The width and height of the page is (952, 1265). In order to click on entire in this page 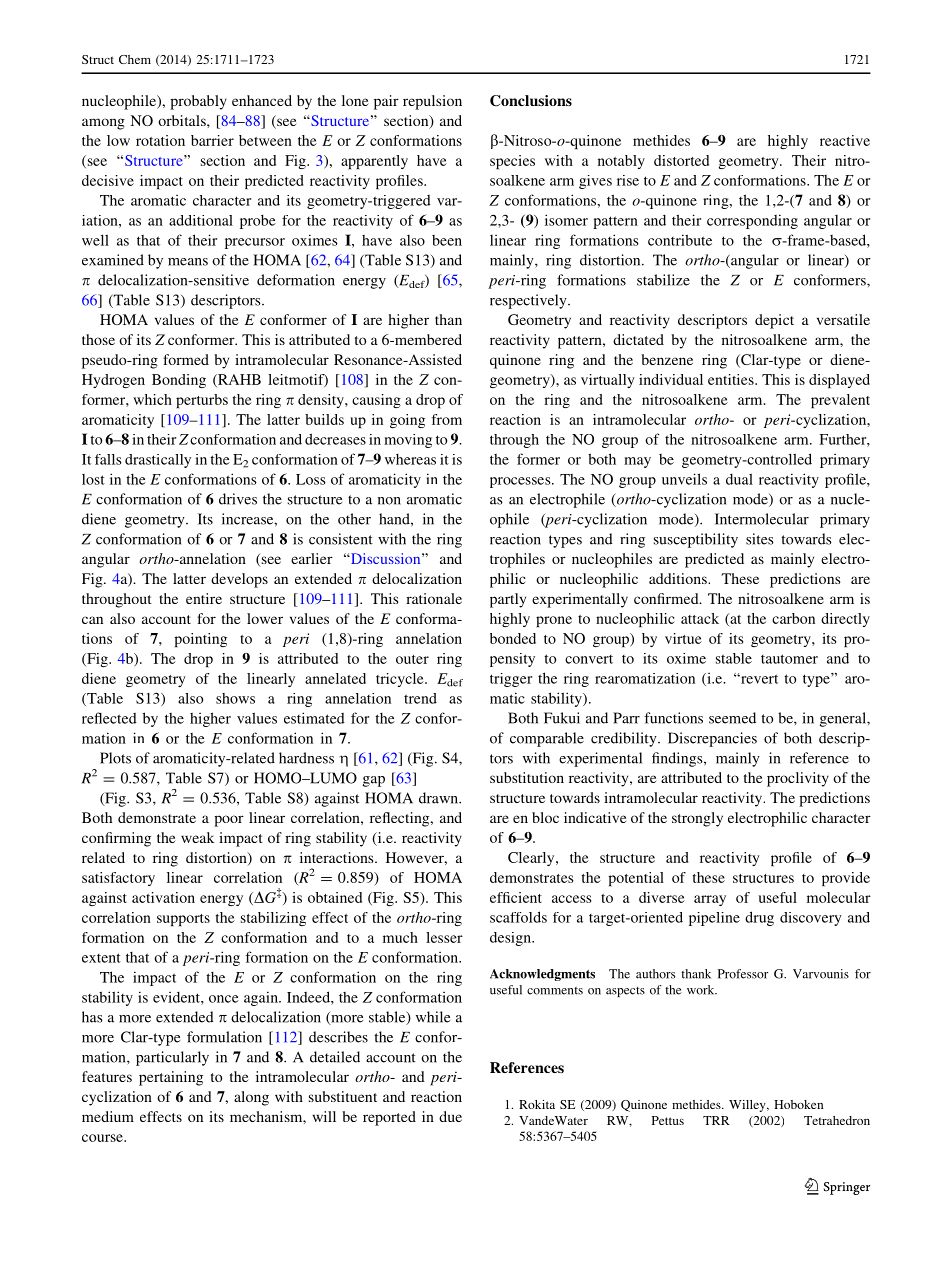, I will do `click(204, 598)`.
